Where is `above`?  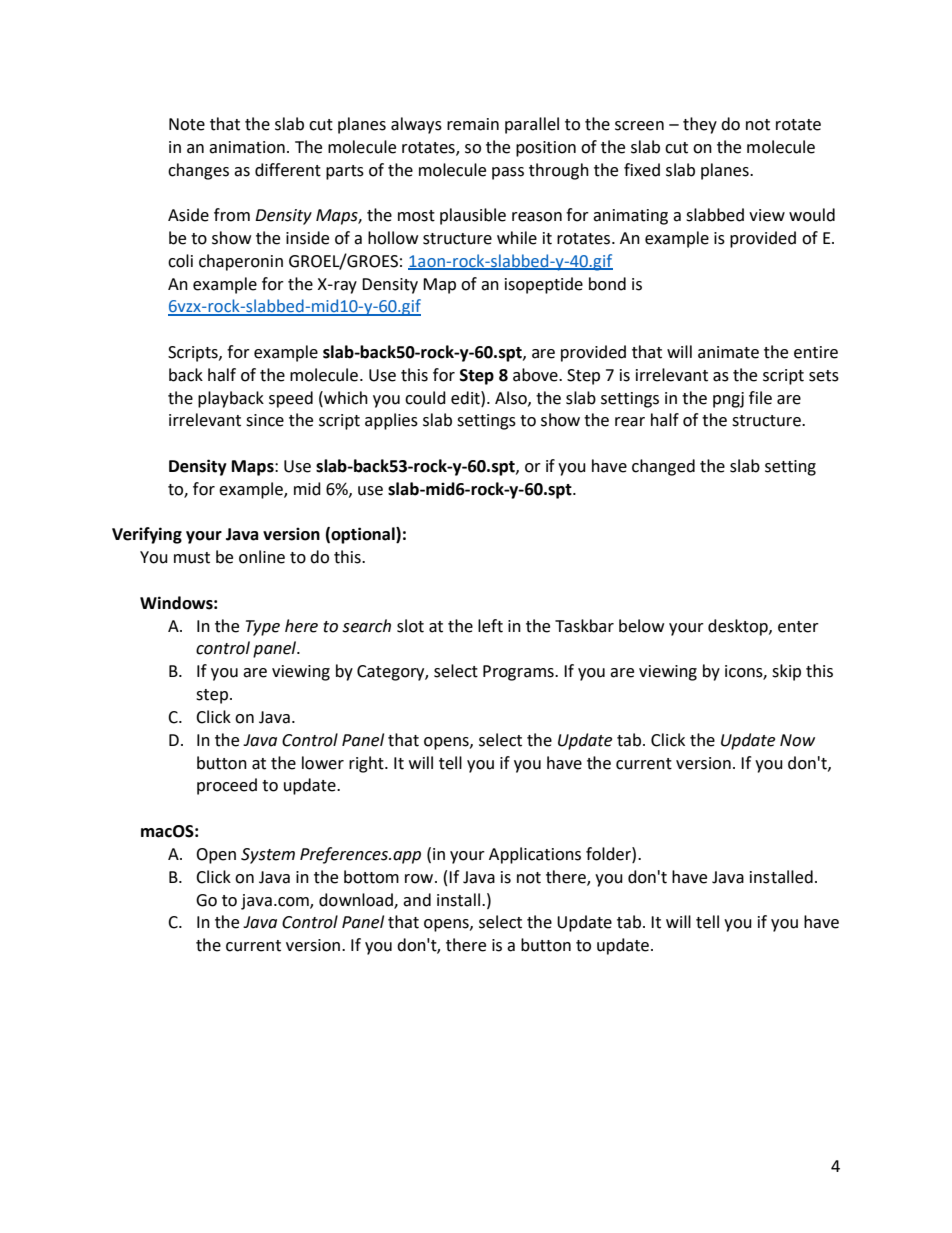
above is located at coordinates (536, 375).
